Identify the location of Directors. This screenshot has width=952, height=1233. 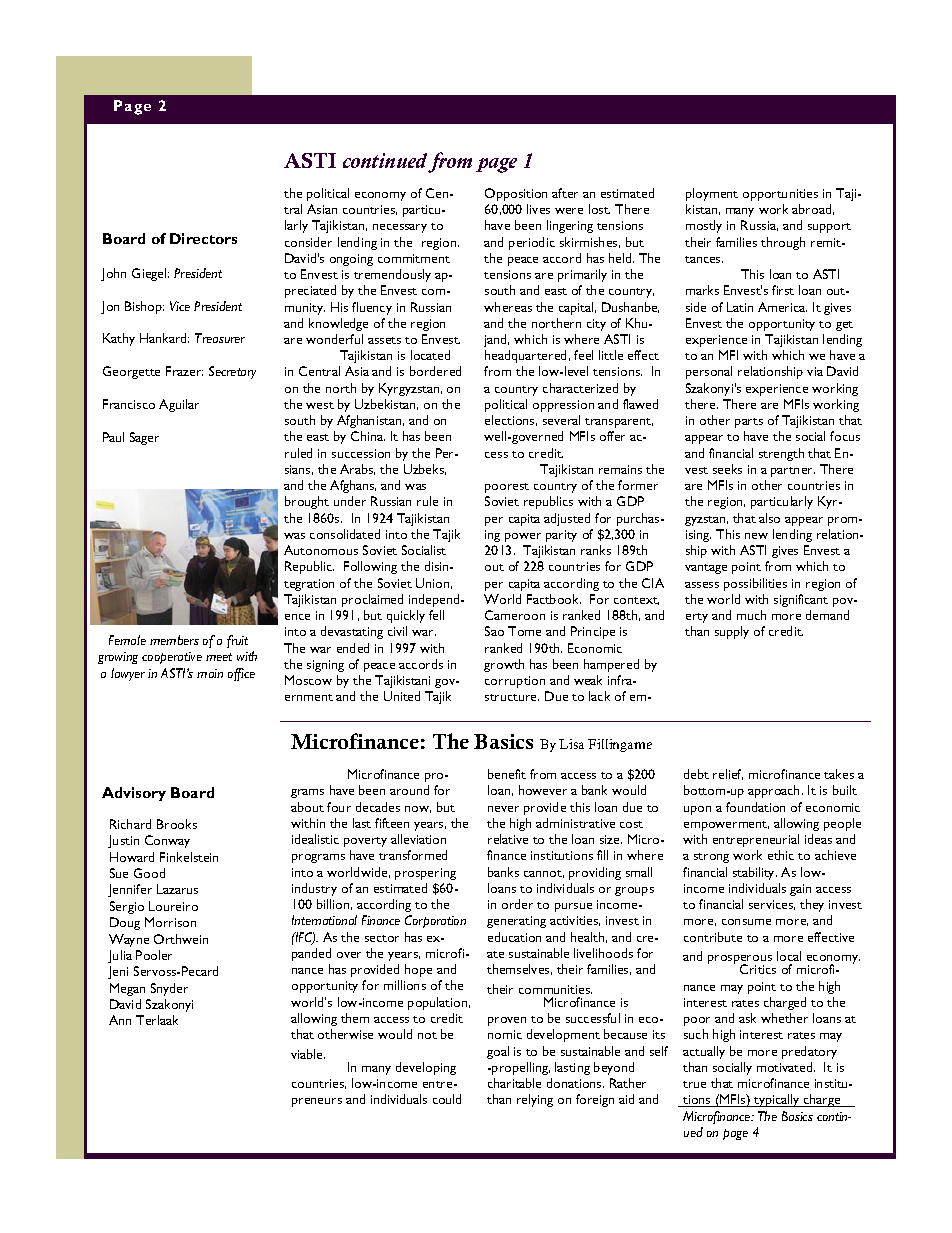
(203, 238).
